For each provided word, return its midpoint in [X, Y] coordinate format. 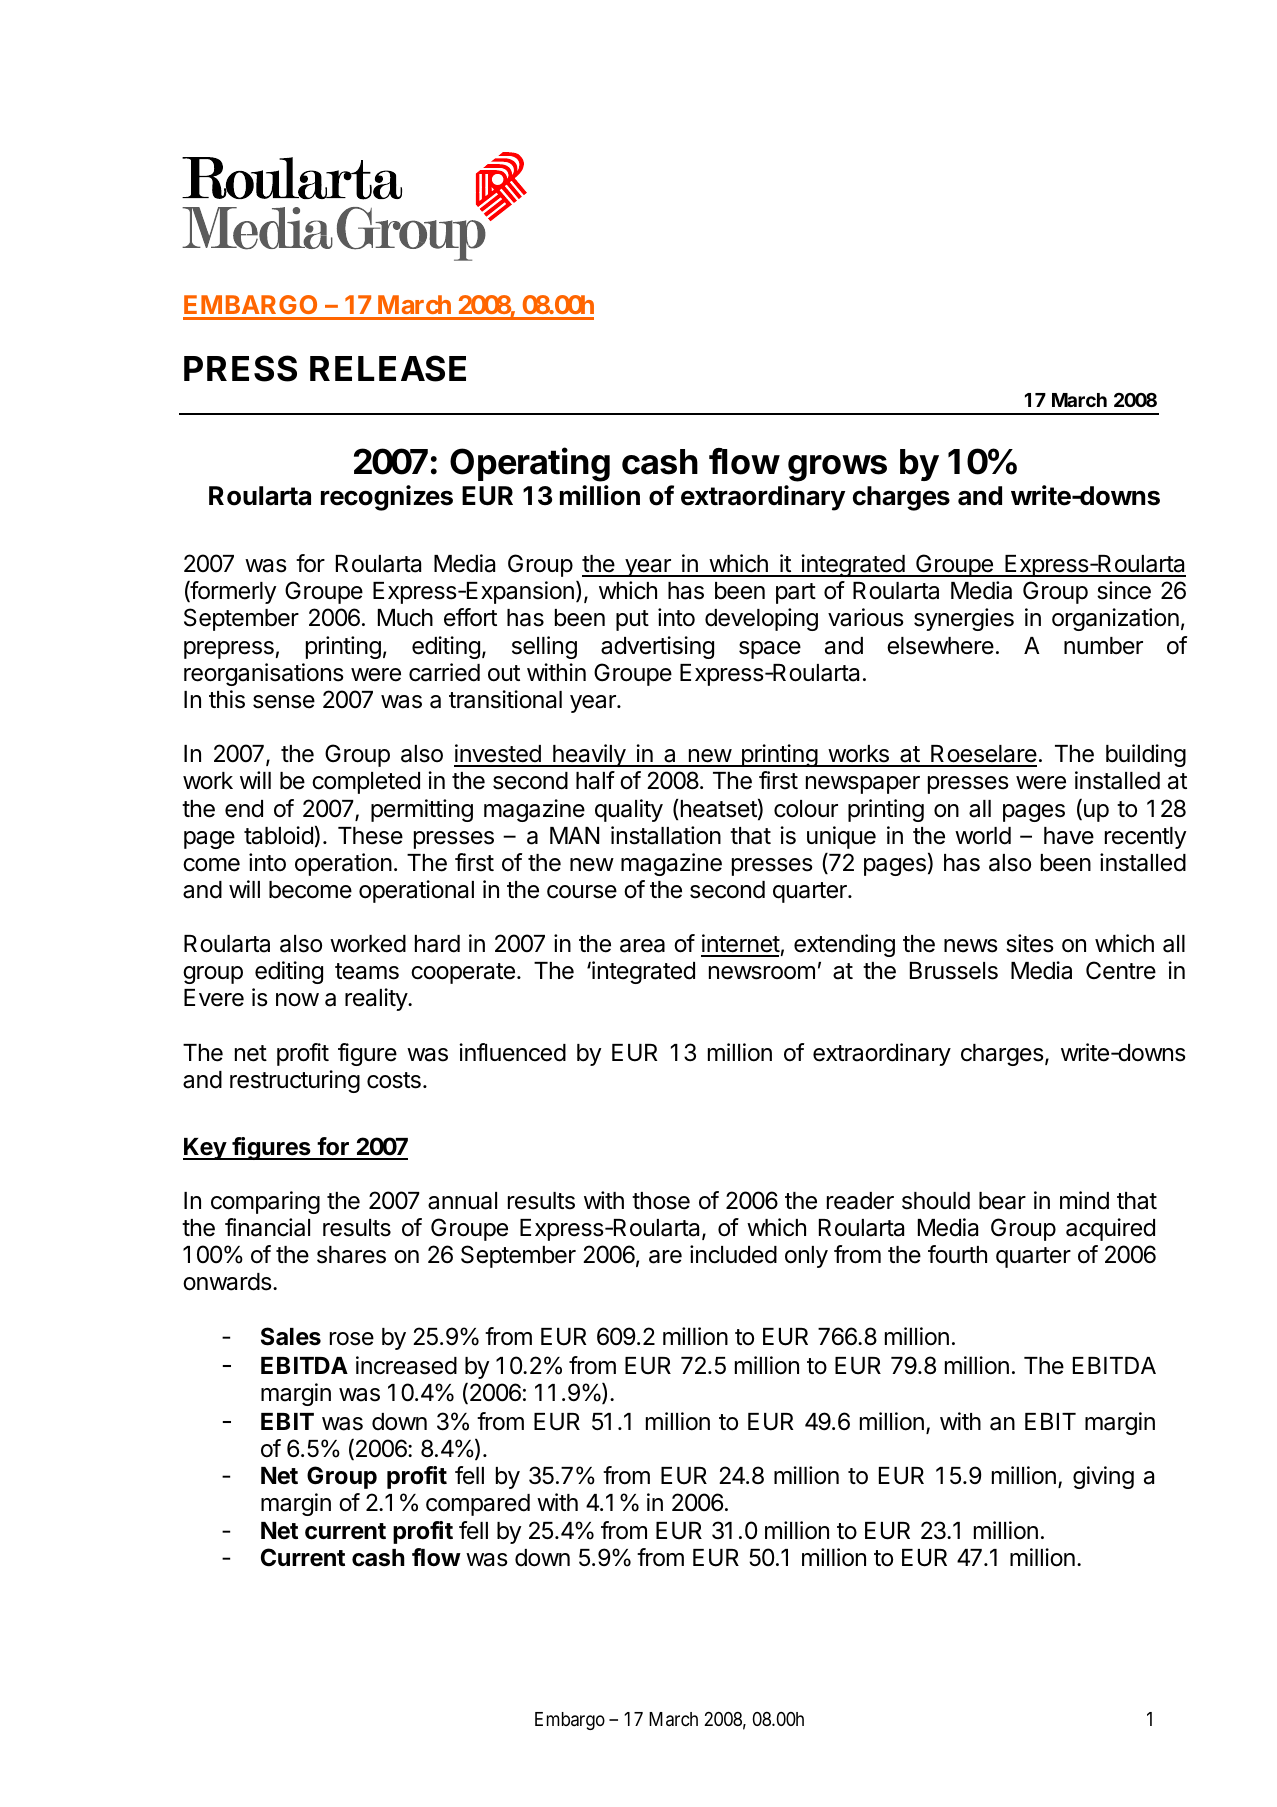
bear [1002, 1201]
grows [837, 468]
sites [1030, 943]
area [642, 946]
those [661, 1201]
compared [478, 1505]
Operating [530, 464]
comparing [265, 1202]
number [1103, 646]
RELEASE [388, 368]
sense [284, 702]
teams [367, 971]
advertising [657, 647]
